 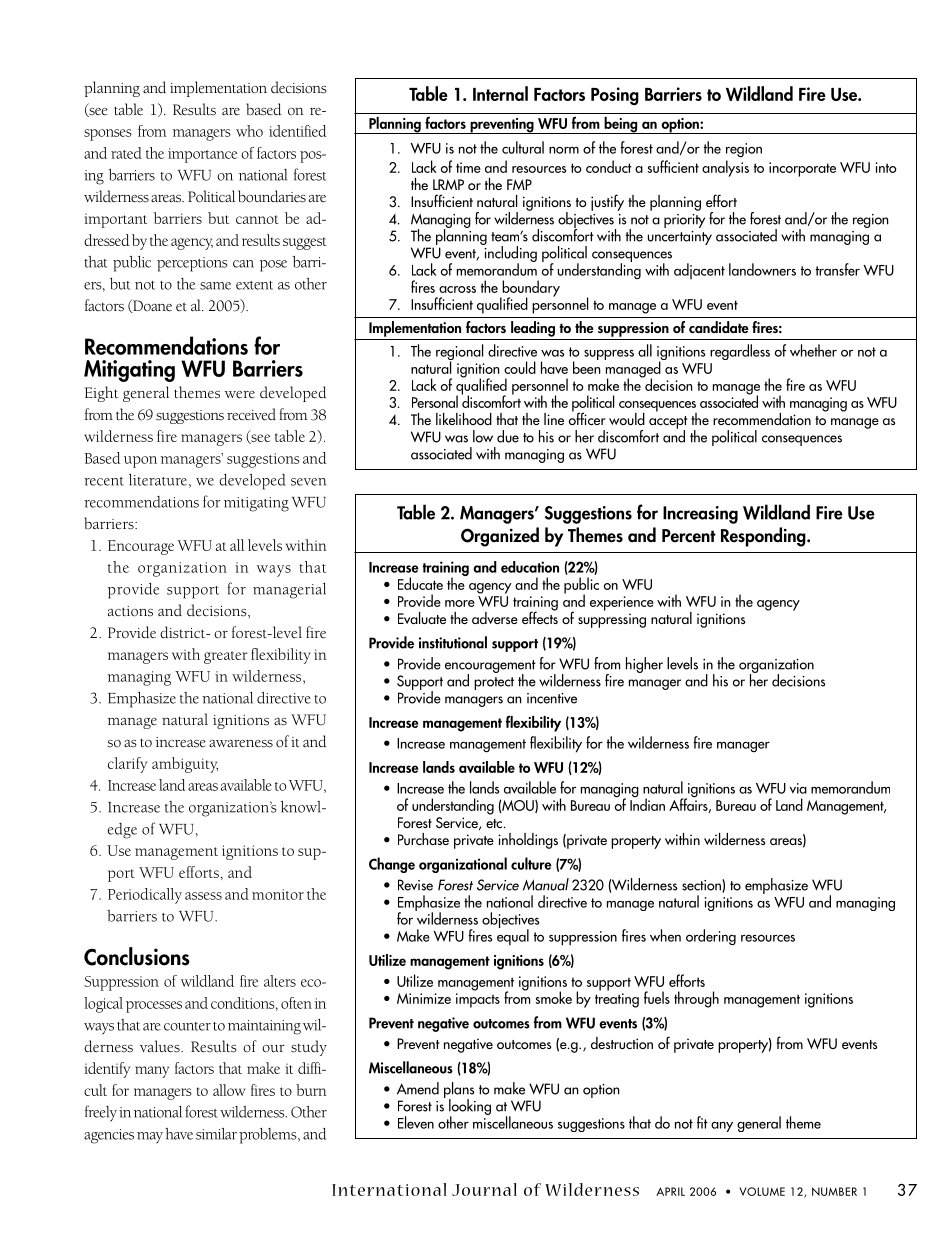 What do you see at coordinates (798, 788) in the screenshot?
I see `via` at bounding box center [798, 788].
